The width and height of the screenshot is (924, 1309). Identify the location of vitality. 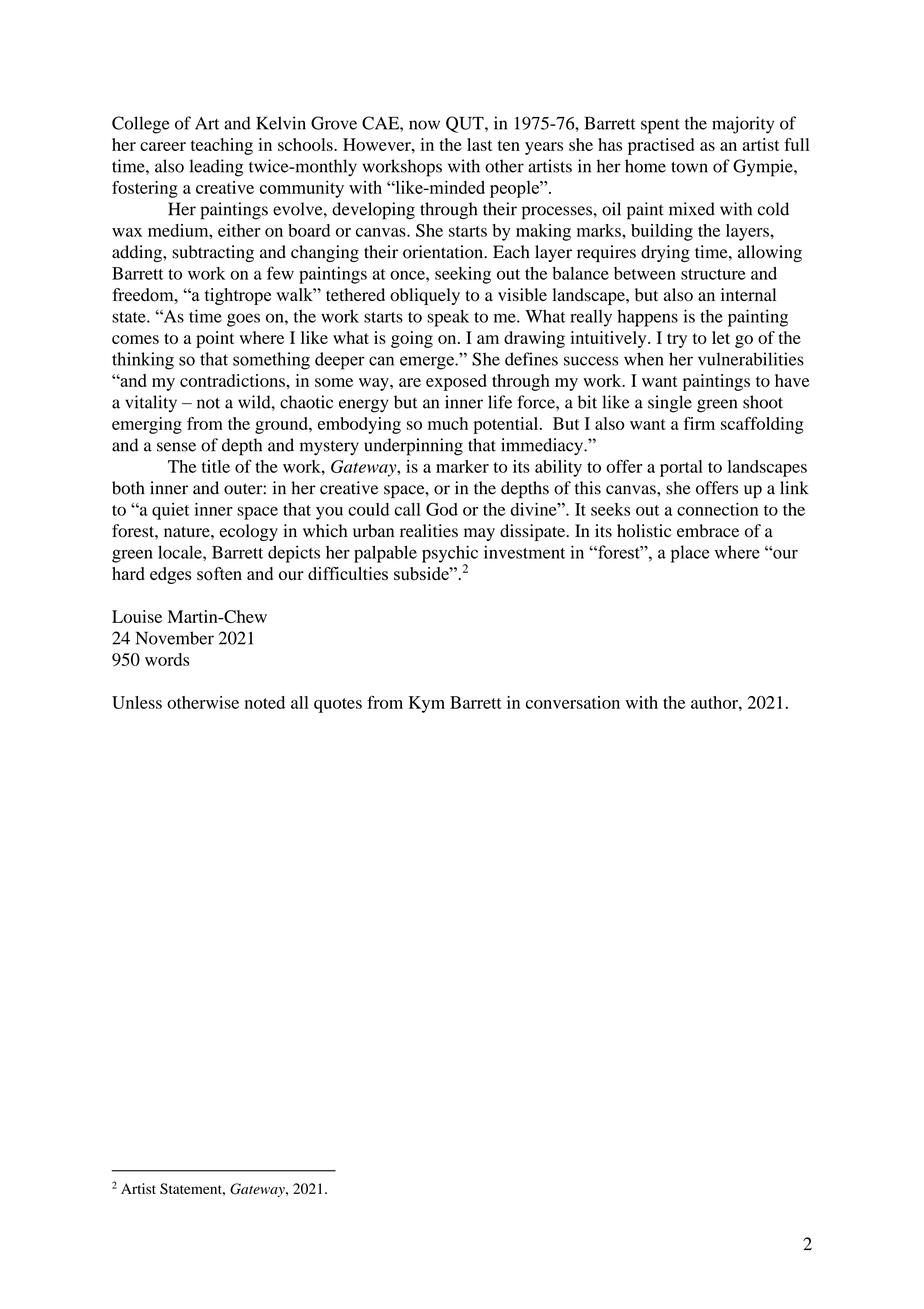
(151, 404).
